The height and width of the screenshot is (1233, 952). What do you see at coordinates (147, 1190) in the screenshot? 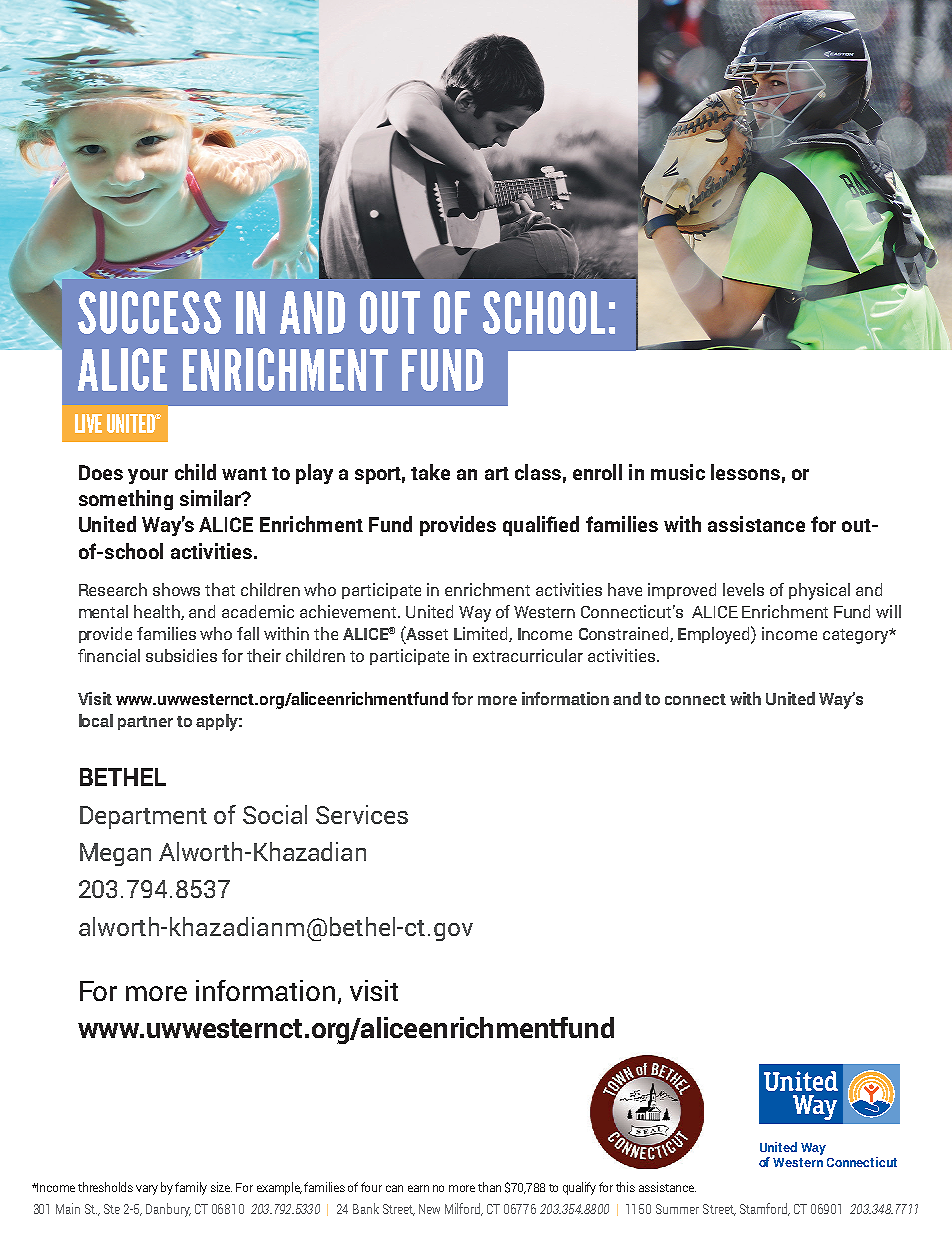
I see `vary` at bounding box center [147, 1190].
